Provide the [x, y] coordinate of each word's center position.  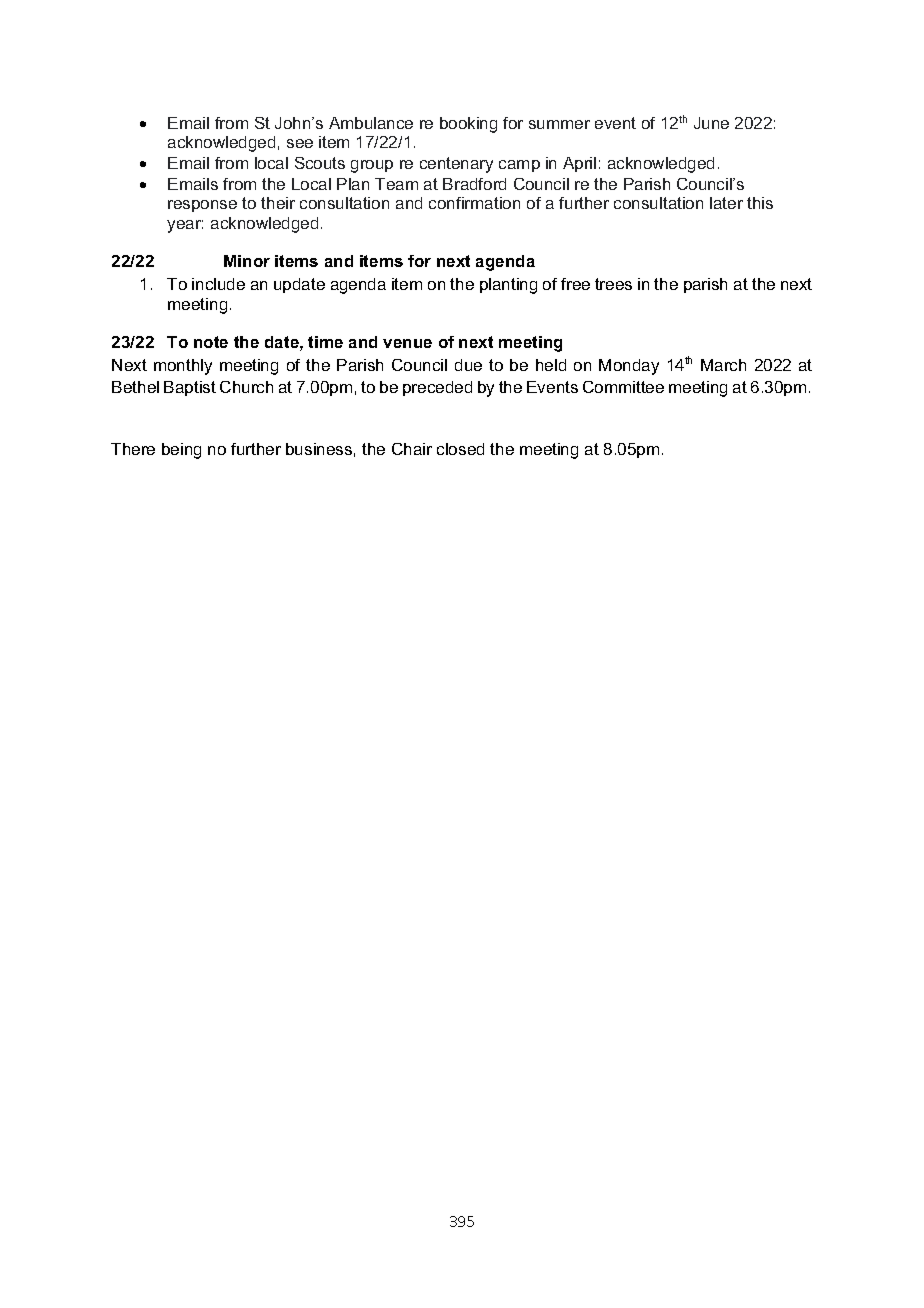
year [185, 226]
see [300, 143]
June [711, 123]
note [211, 342]
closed [460, 449]
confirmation [474, 203]
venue [407, 343]
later [726, 203]
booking [468, 125]
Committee [623, 387]
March [723, 365]
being [181, 451]
